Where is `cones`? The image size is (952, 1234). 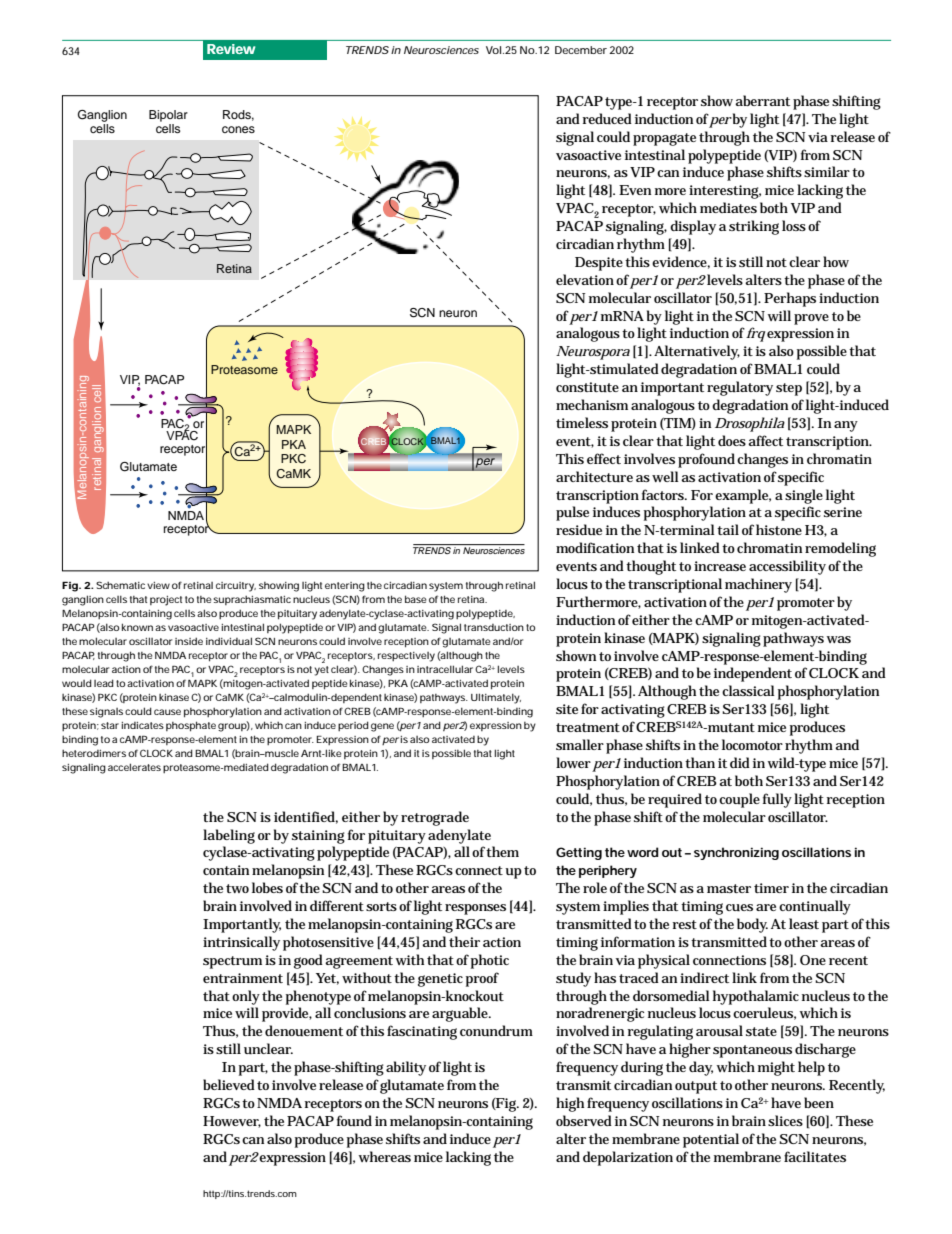
cones is located at coordinates (238, 129).
